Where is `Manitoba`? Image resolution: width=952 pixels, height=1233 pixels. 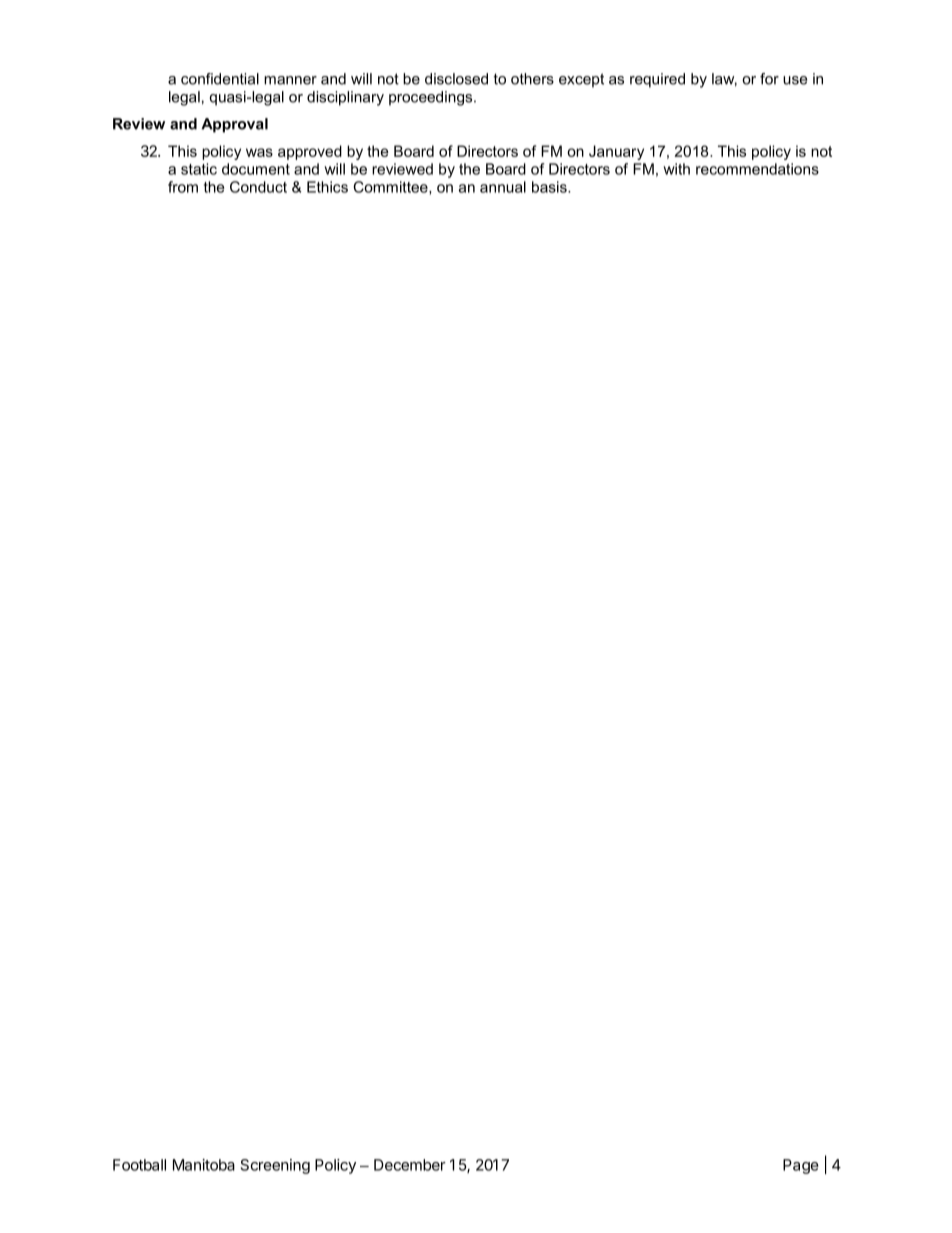 Manitoba is located at coordinates (204, 1165).
